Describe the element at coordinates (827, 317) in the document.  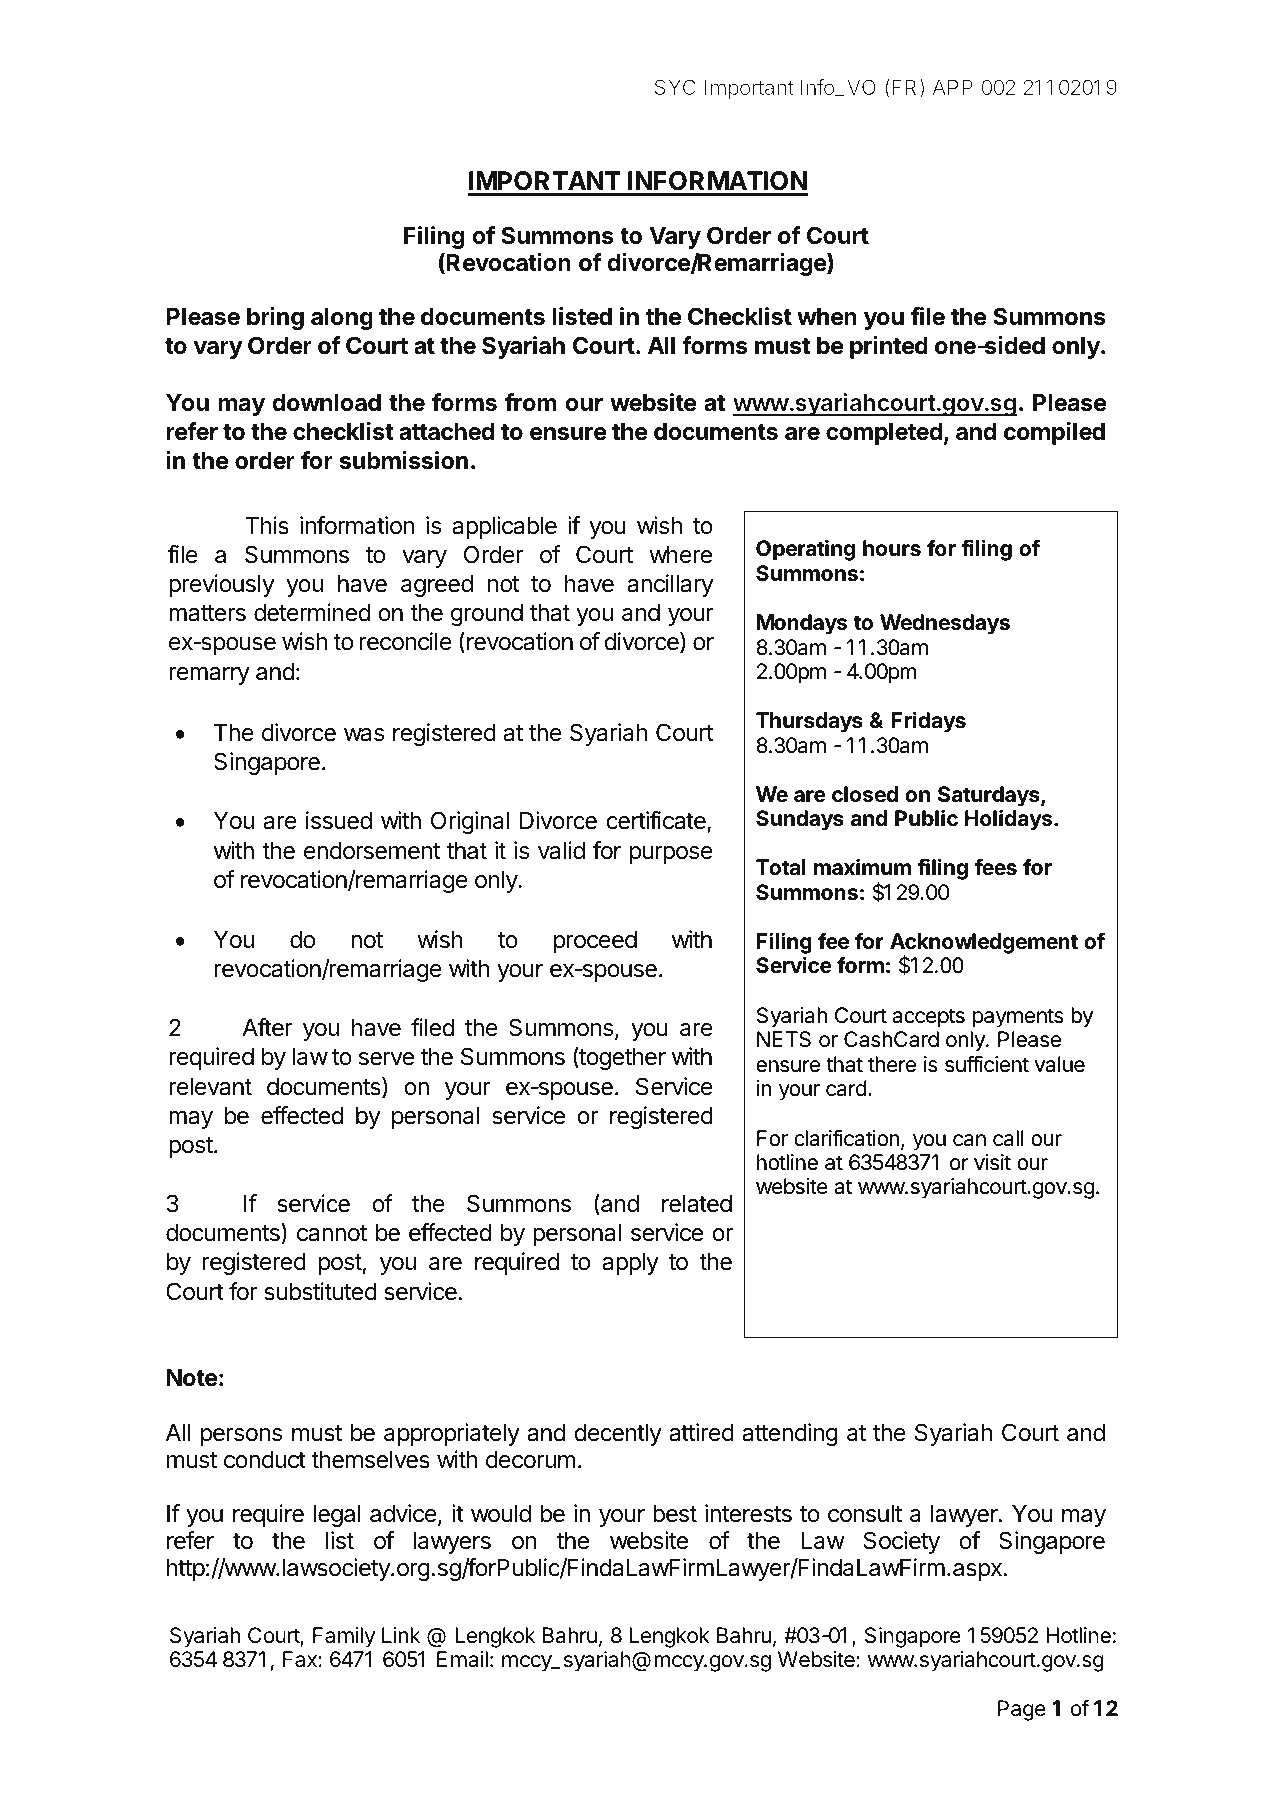
I see `when` at that location.
